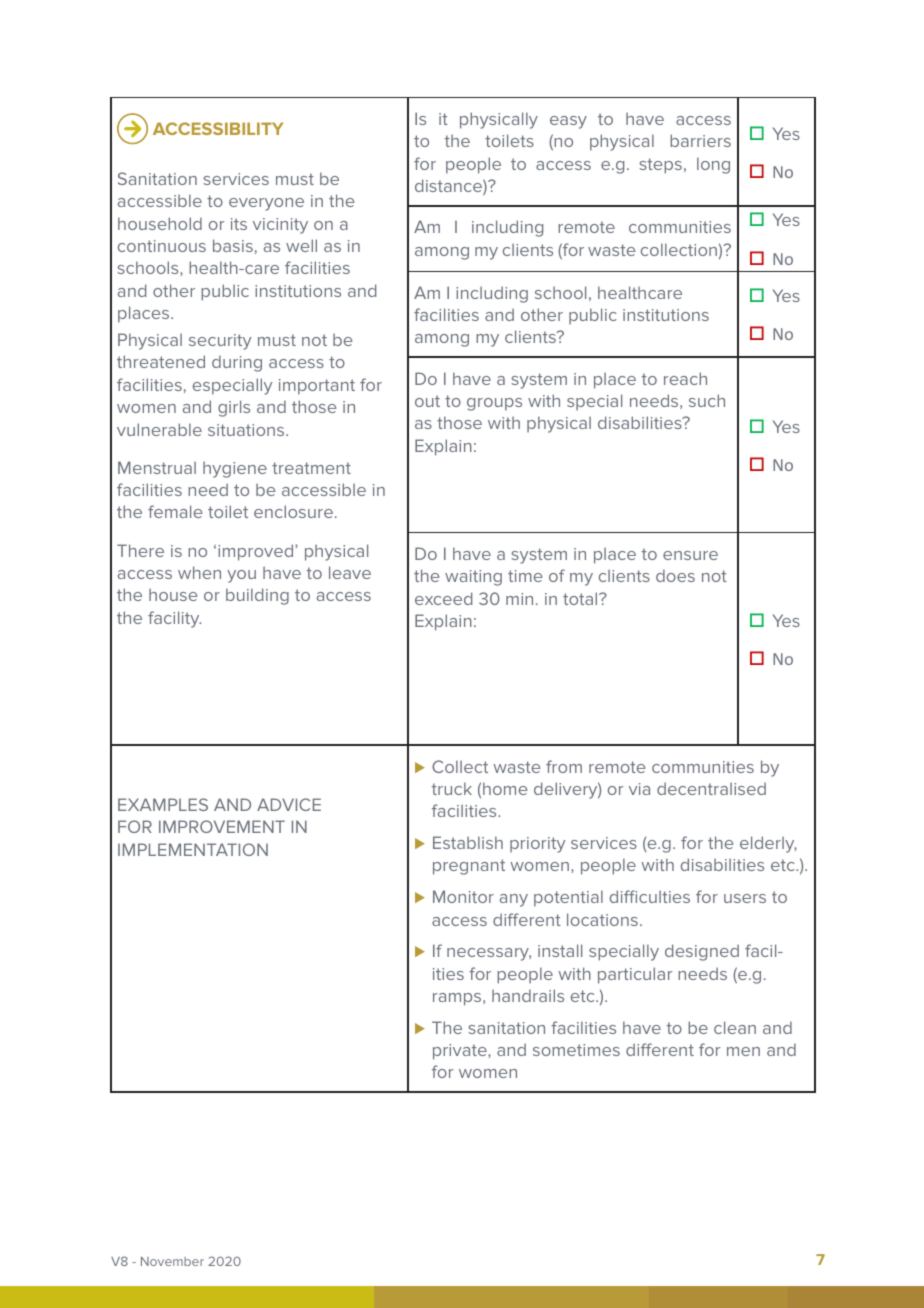  I want to click on decentralised, so click(711, 788).
